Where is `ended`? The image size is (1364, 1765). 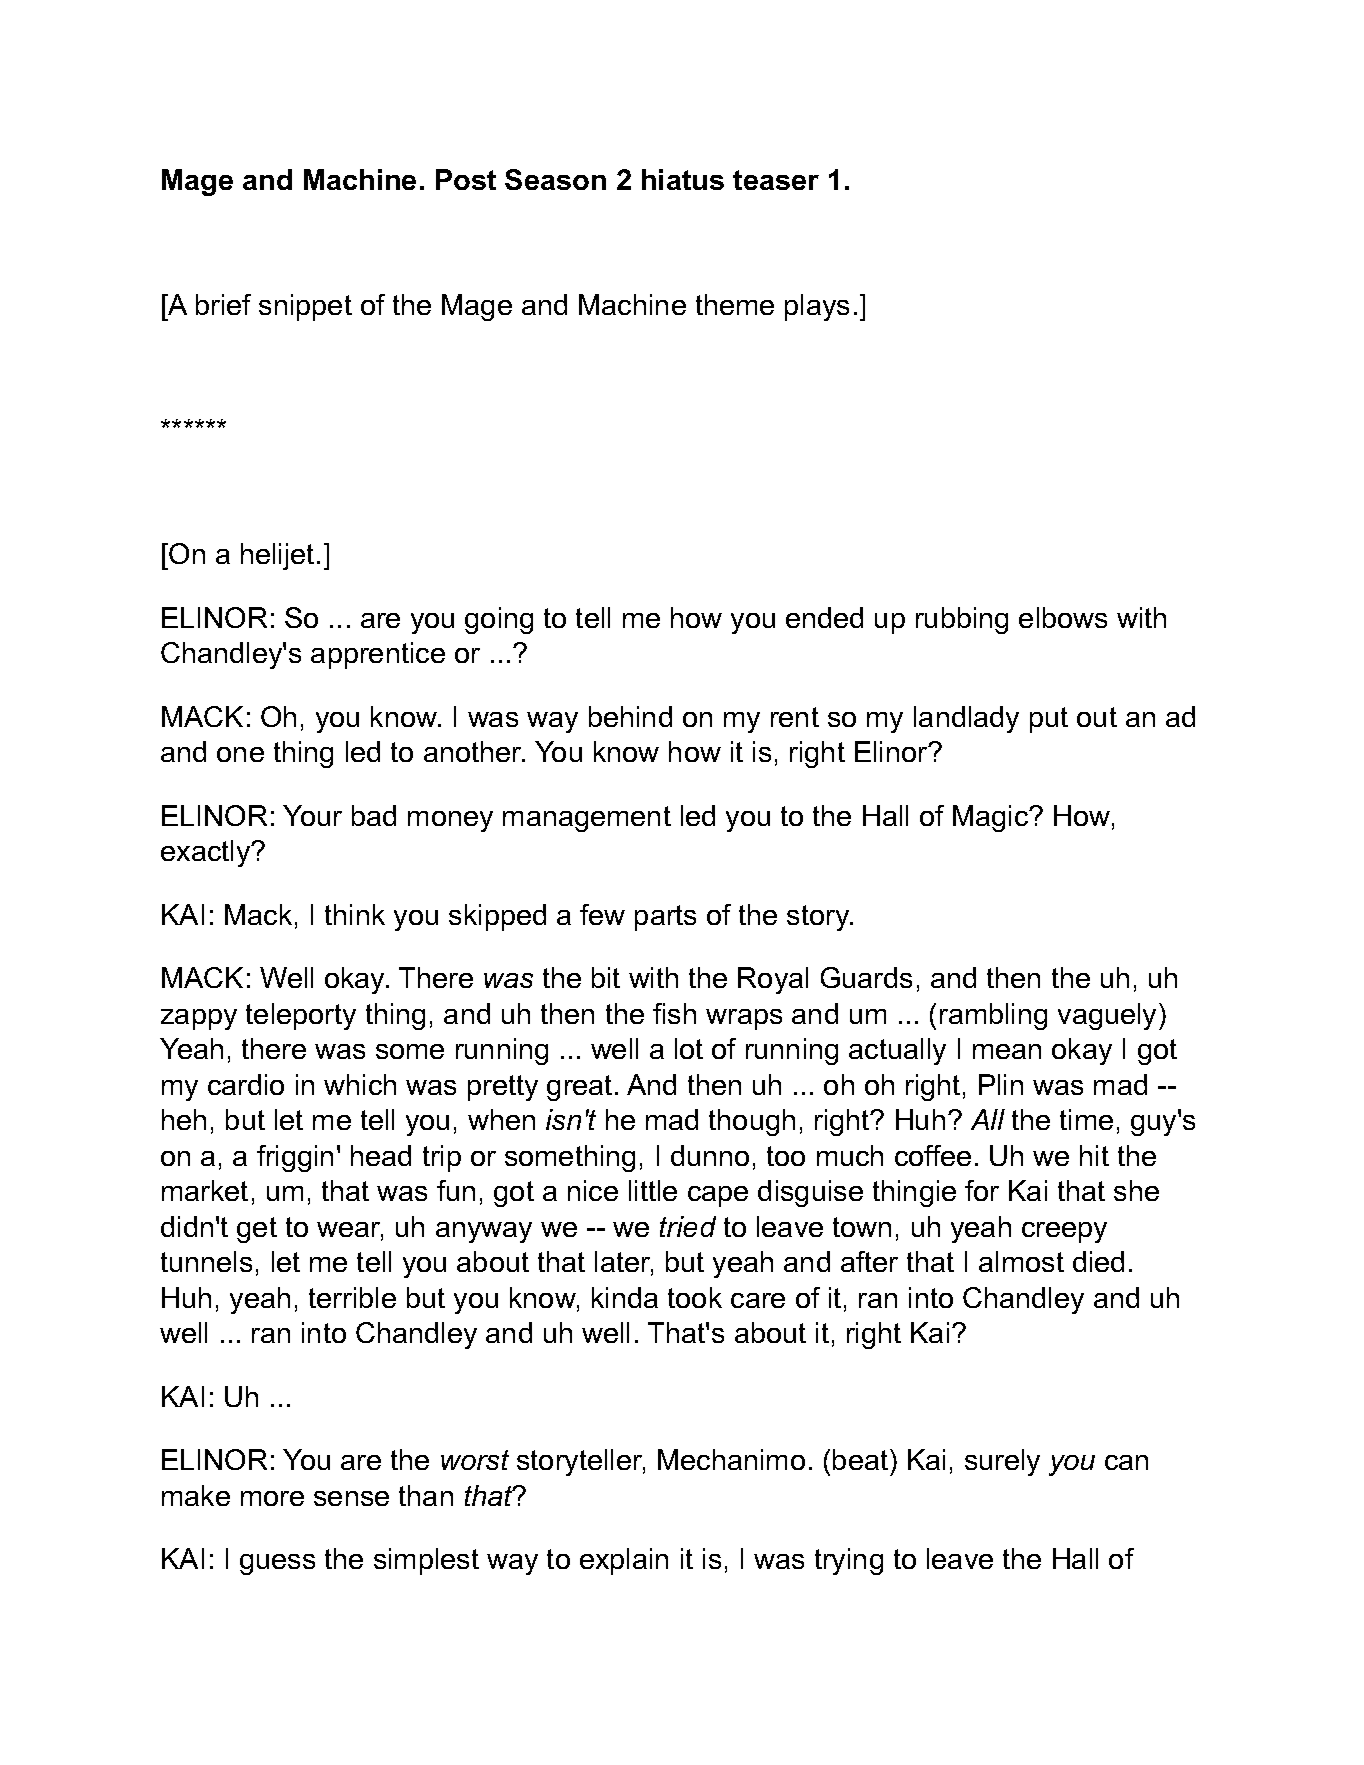 ended is located at coordinates (824, 617).
